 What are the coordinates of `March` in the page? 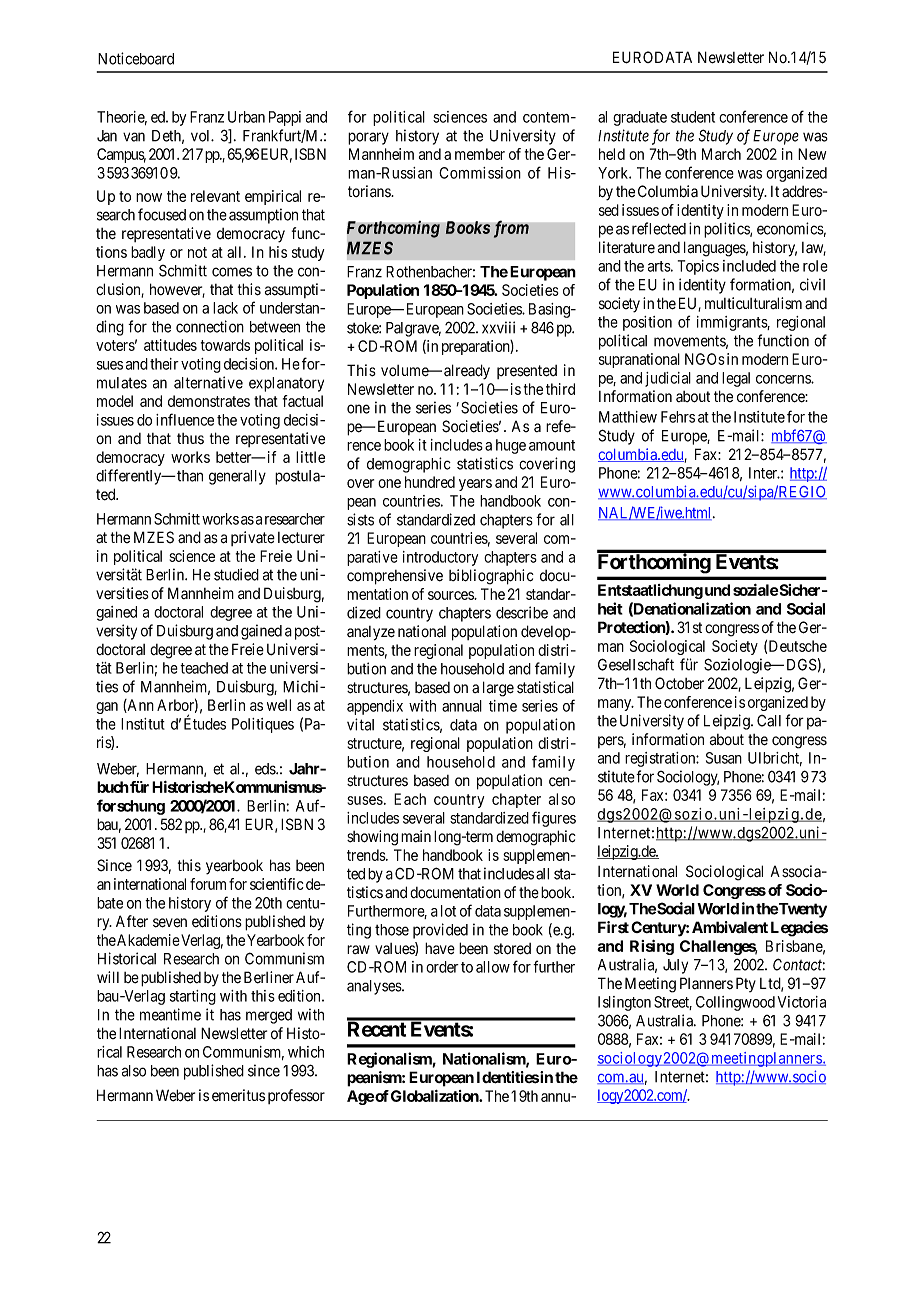 It's located at (721, 154).
